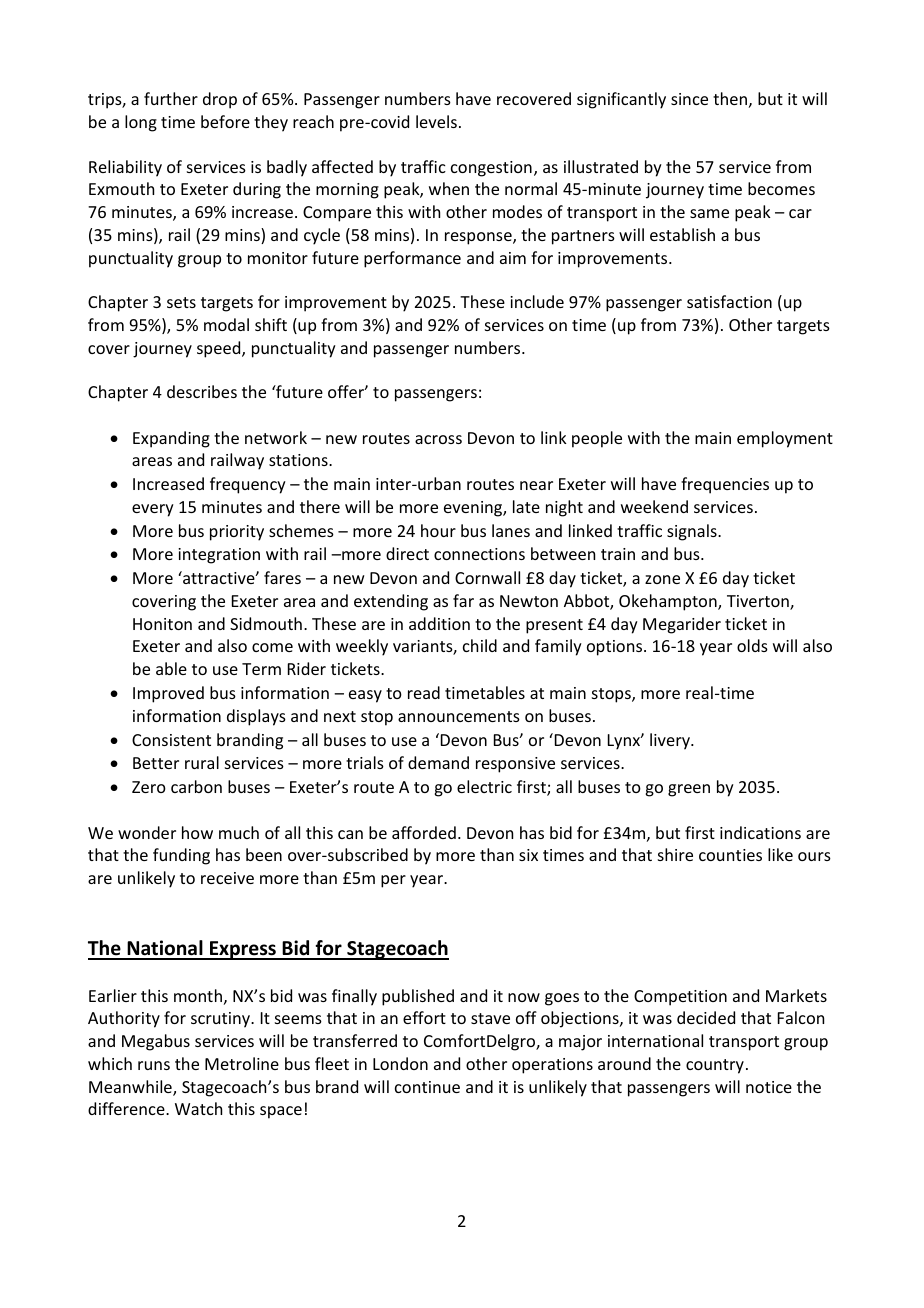 Image resolution: width=924 pixels, height=1308 pixels. What do you see at coordinates (725, 485) in the screenshot?
I see `frequencies` at bounding box center [725, 485].
